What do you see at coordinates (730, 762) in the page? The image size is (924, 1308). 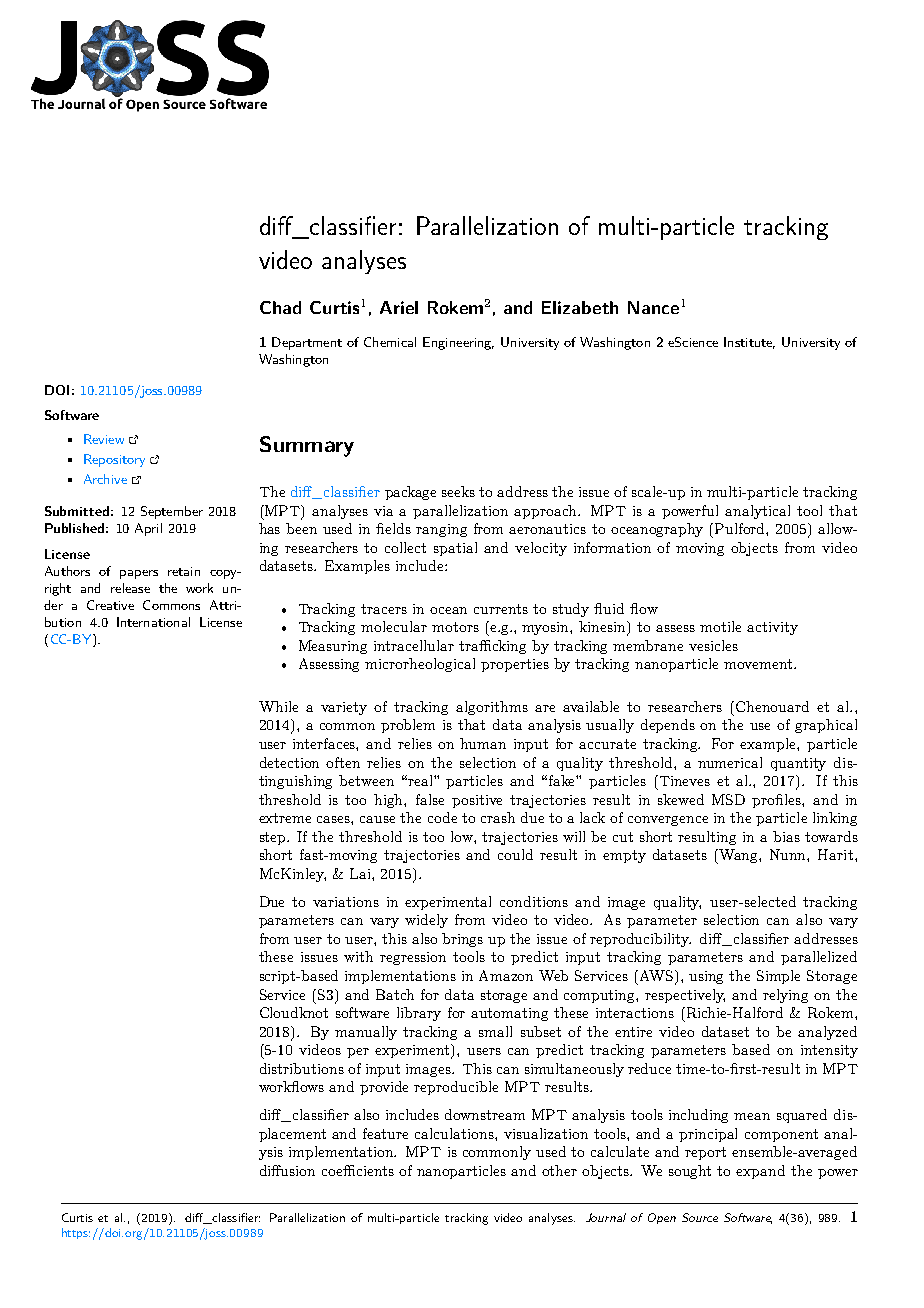 I see `numerical` at bounding box center [730, 762].
